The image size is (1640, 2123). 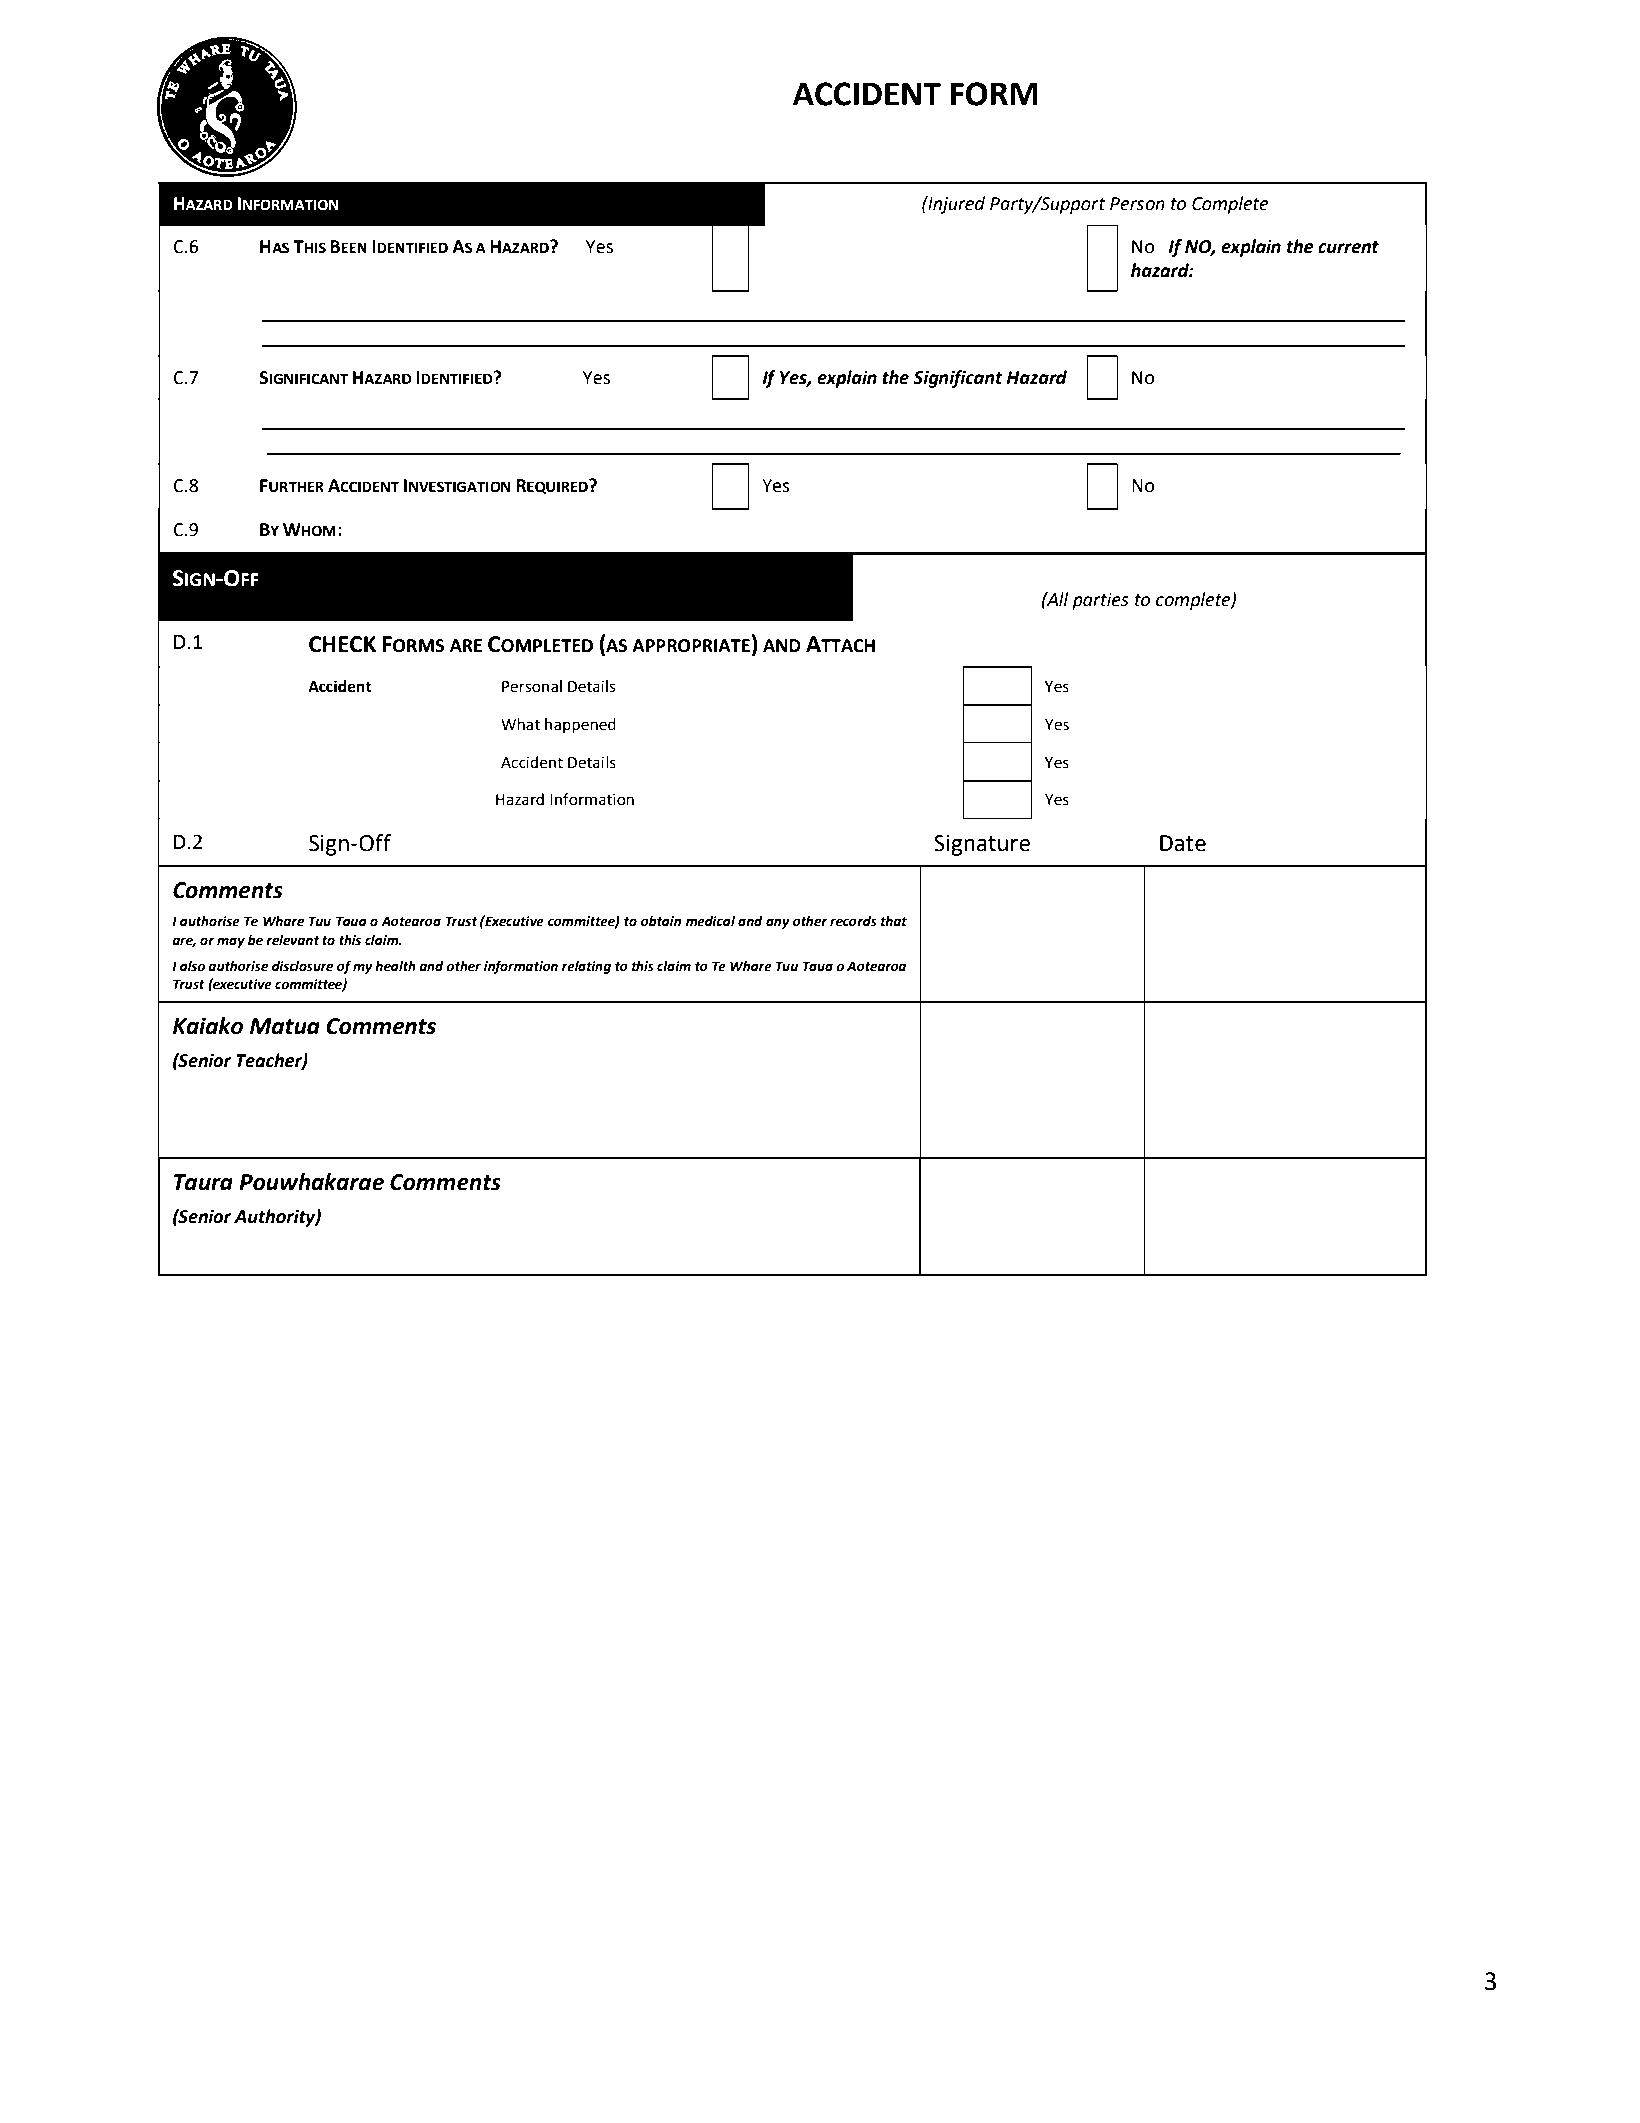 What do you see at coordinates (778, 923) in the image?
I see `any` at bounding box center [778, 923].
